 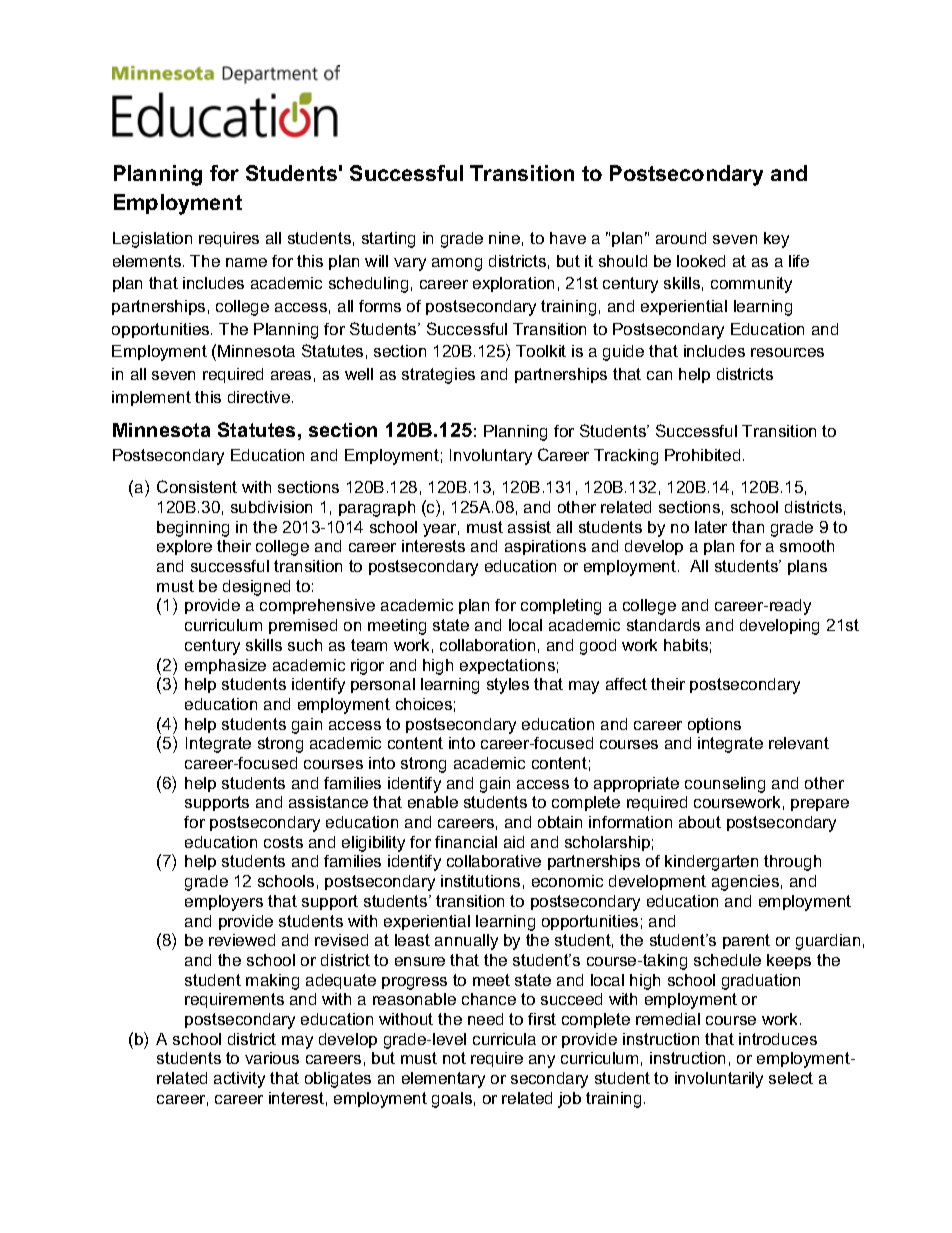 What do you see at coordinates (283, 842) in the image?
I see `costs` at bounding box center [283, 842].
